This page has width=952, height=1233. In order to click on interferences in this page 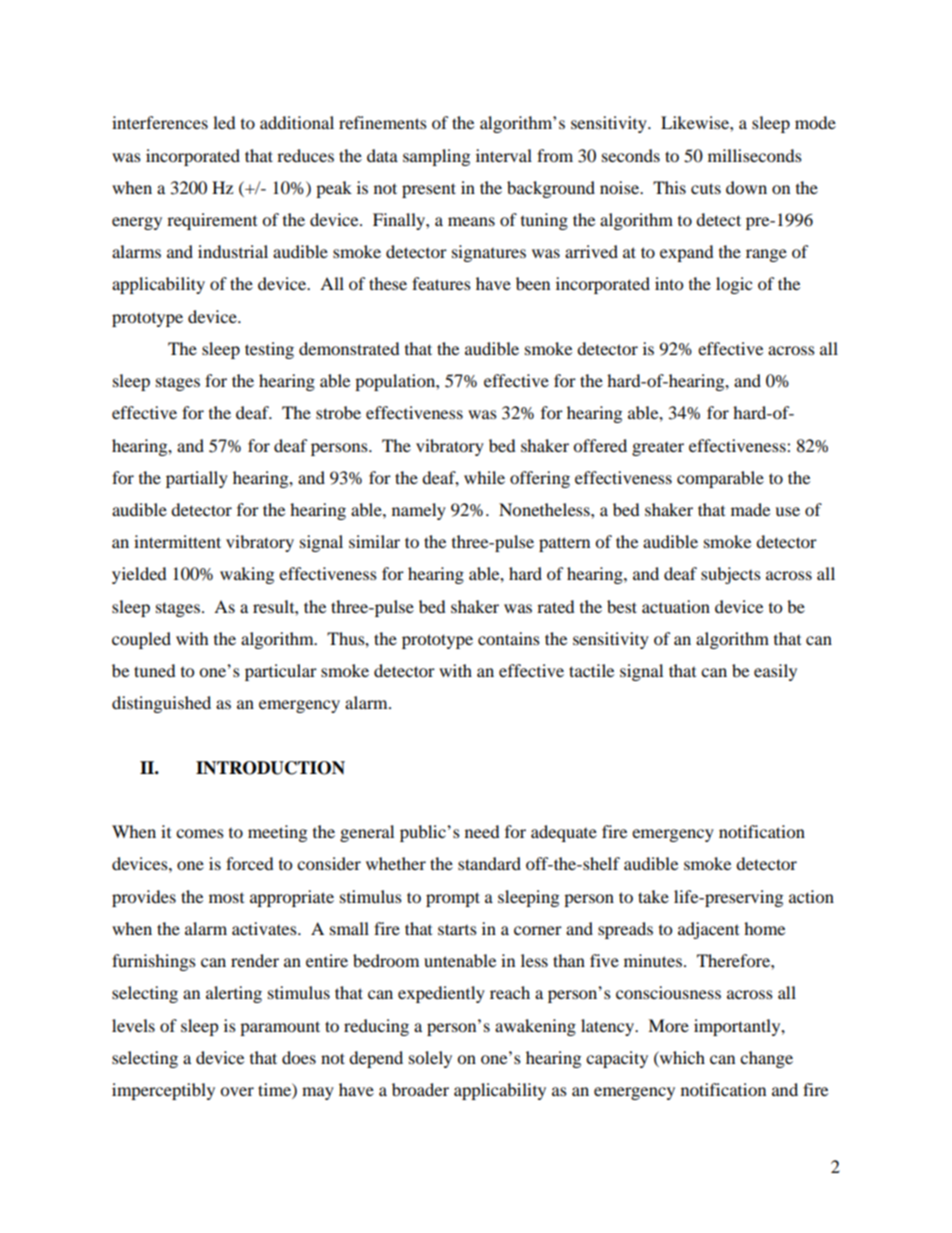, I will do `click(160, 122)`.
